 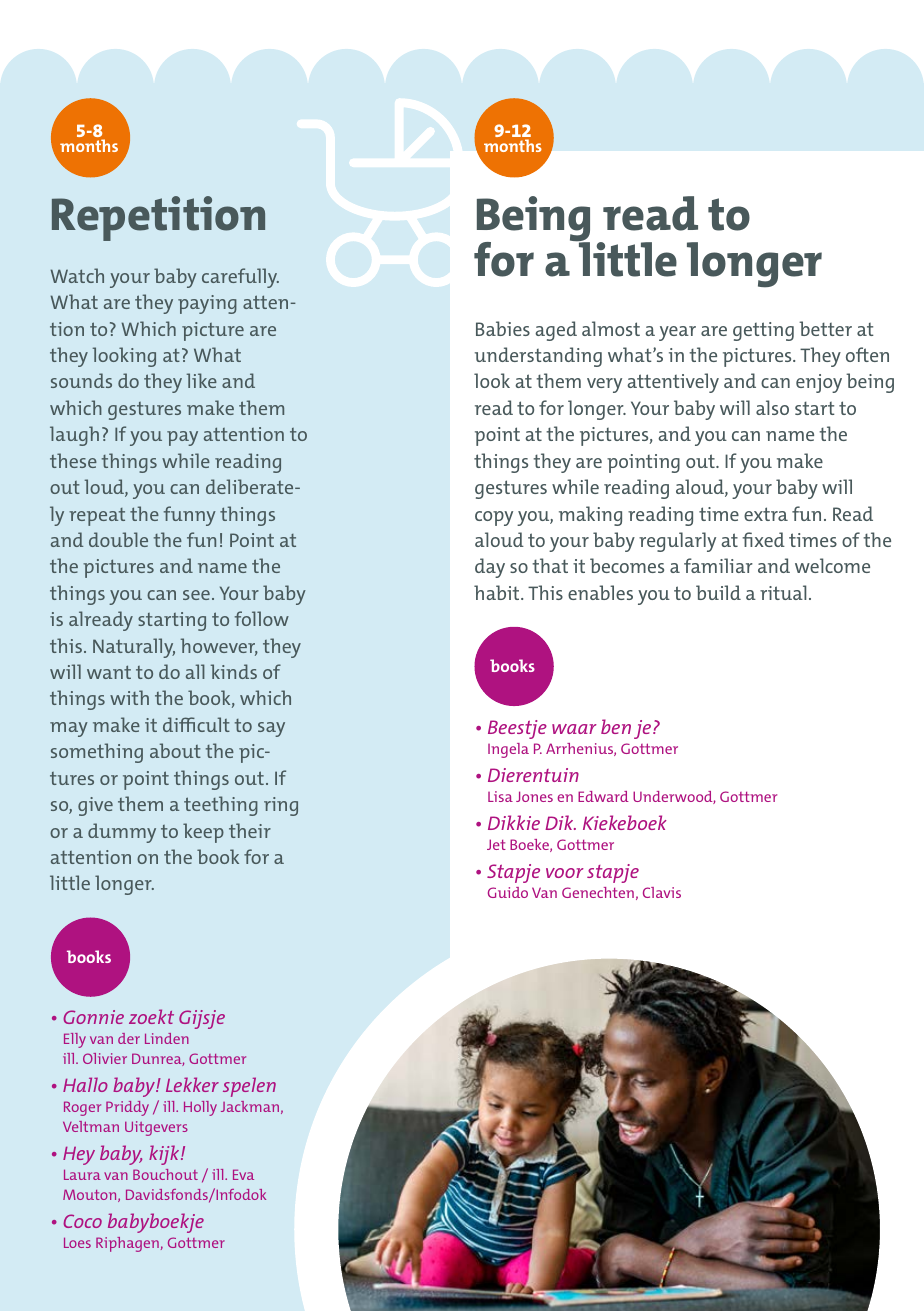 I want to click on about, so click(x=175, y=750).
